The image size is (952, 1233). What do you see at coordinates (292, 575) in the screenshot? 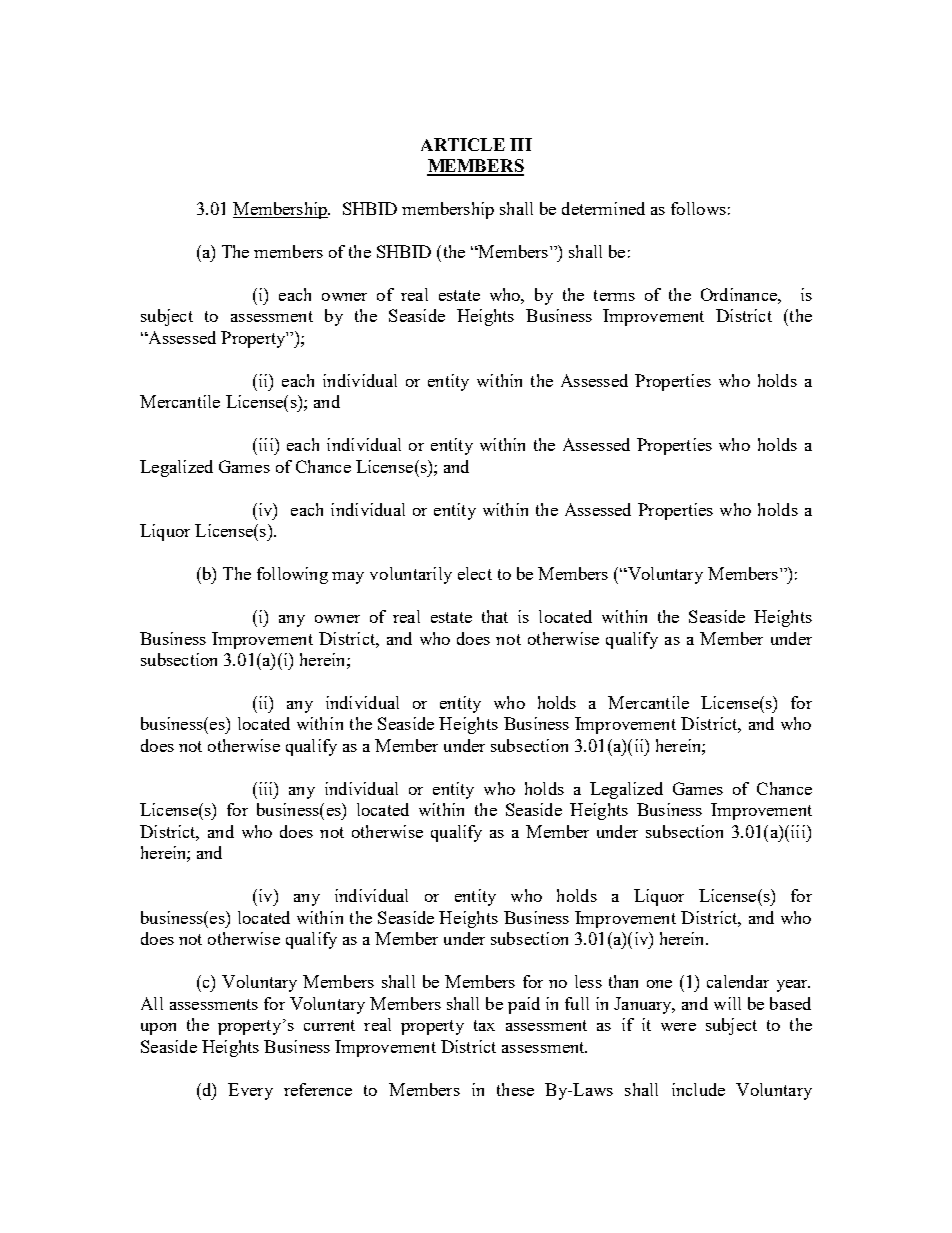
I see `following` at bounding box center [292, 575].
